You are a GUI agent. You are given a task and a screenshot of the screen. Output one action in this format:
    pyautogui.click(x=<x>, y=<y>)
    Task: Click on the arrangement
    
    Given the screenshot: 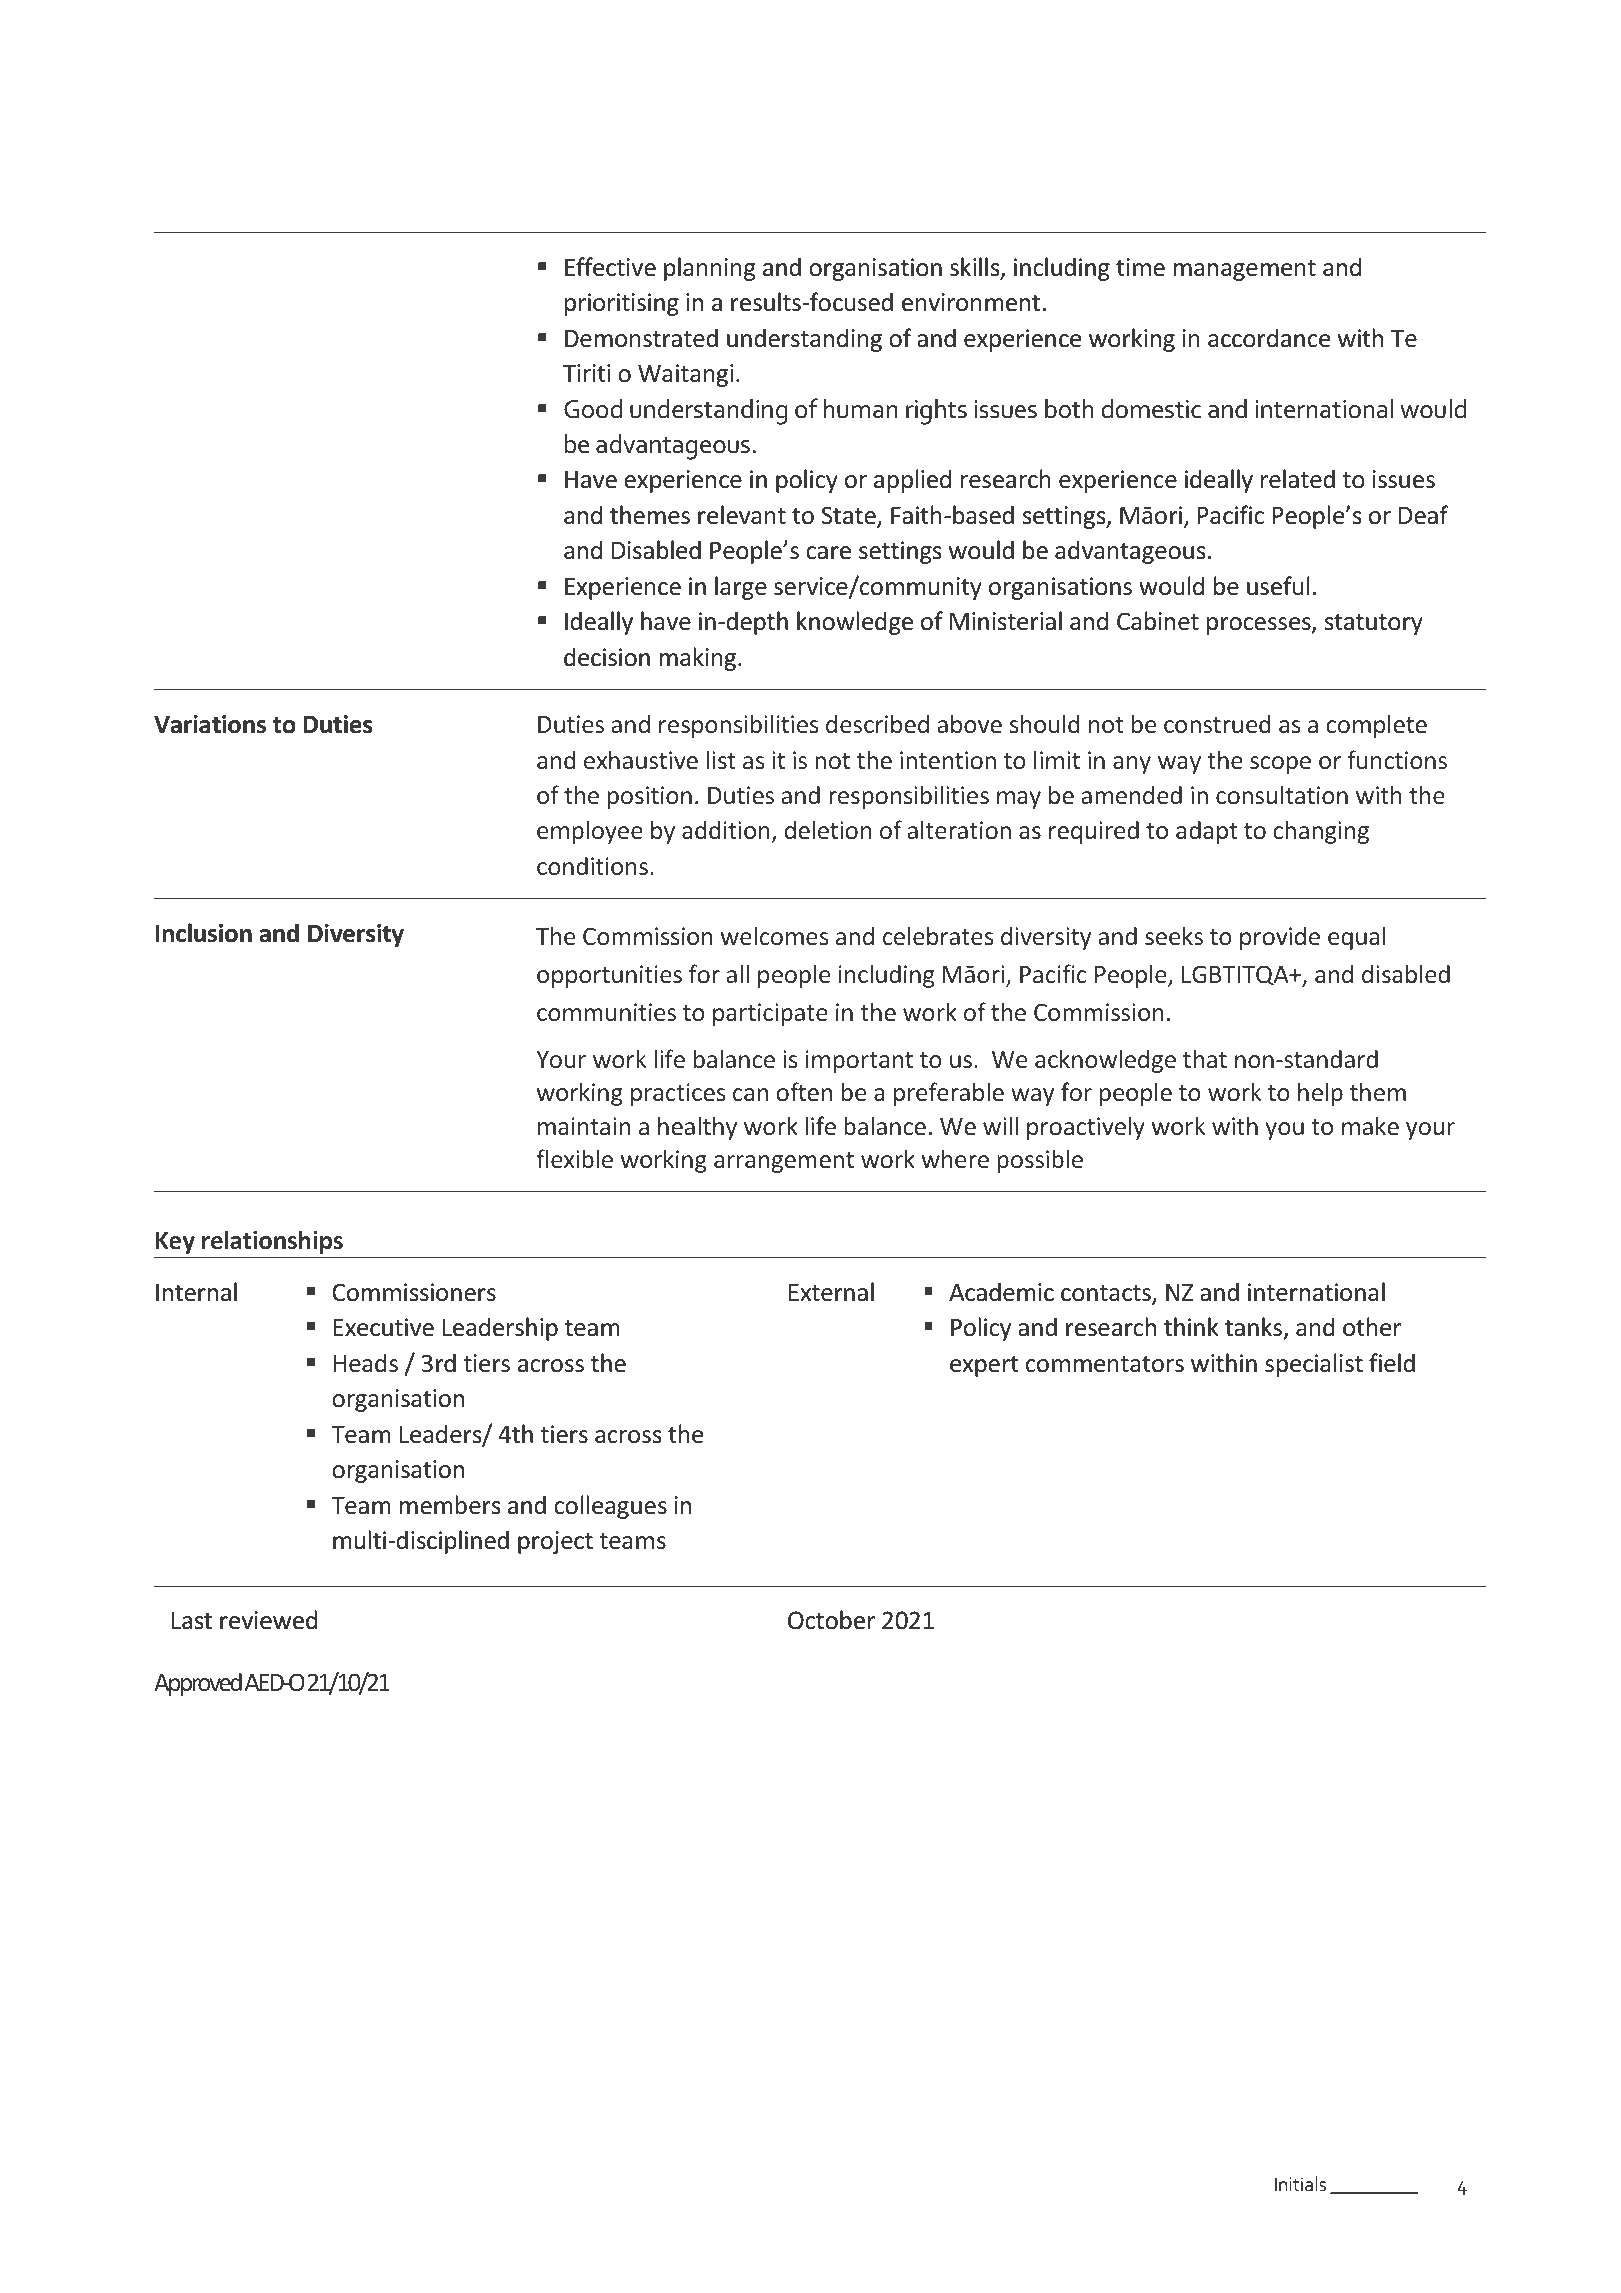 What is the action you would take?
    pyautogui.click(x=784, y=1162)
